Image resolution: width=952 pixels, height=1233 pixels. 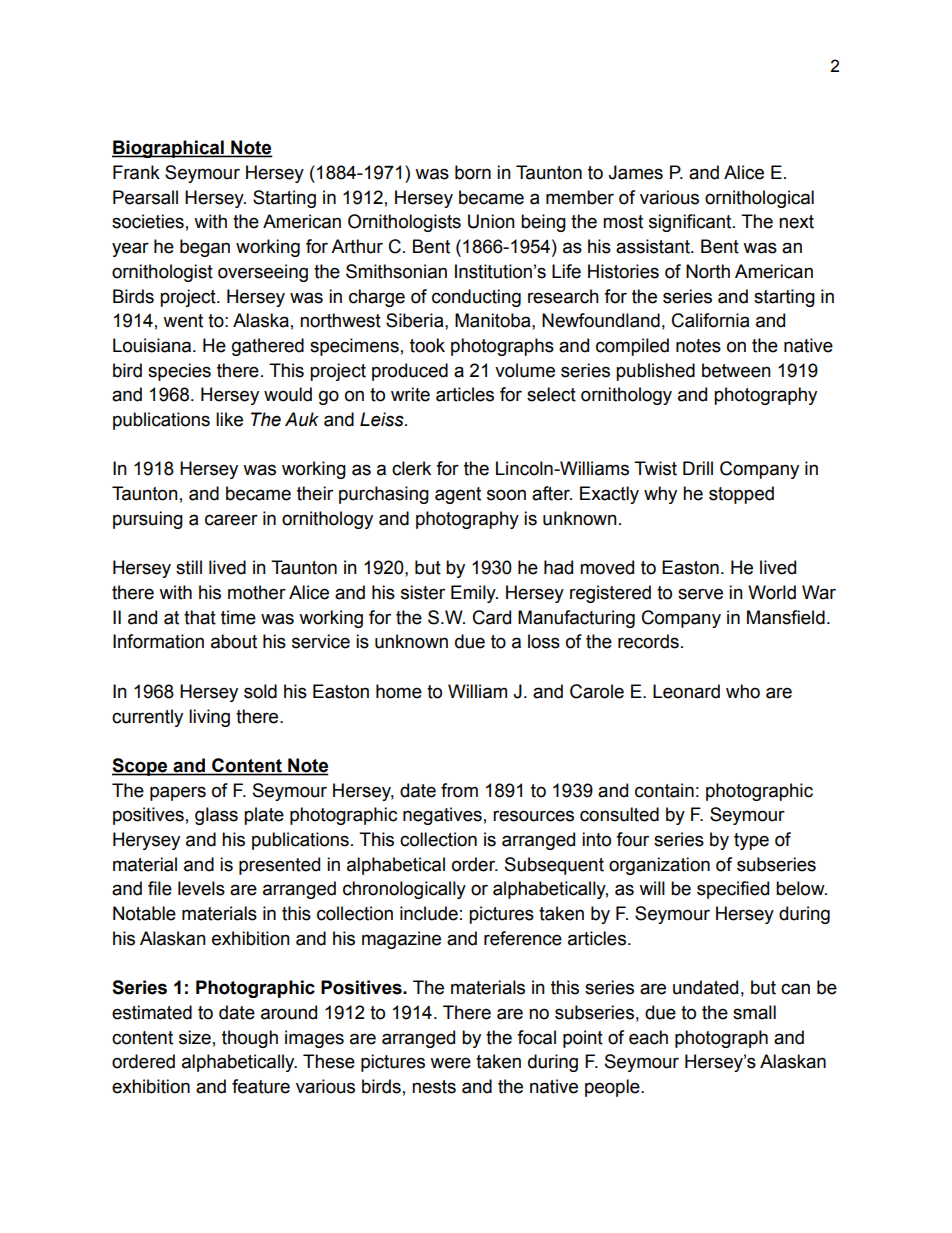 What do you see at coordinates (759, 199) in the screenshot?
I see `ornithological` at bounding box center [759, 199].
